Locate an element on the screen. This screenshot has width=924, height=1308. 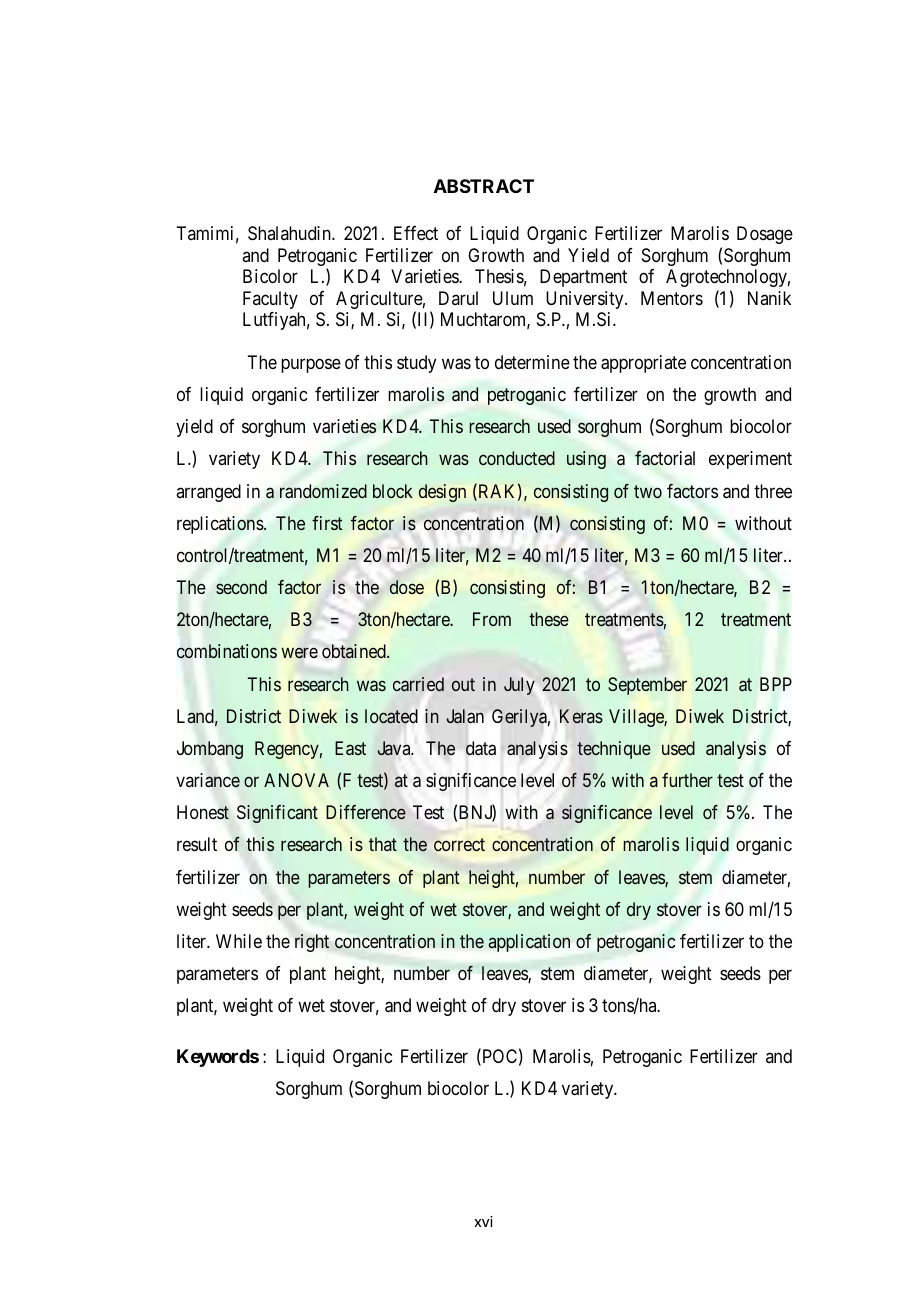
Bicolor is located at coordinates (270, 276).
